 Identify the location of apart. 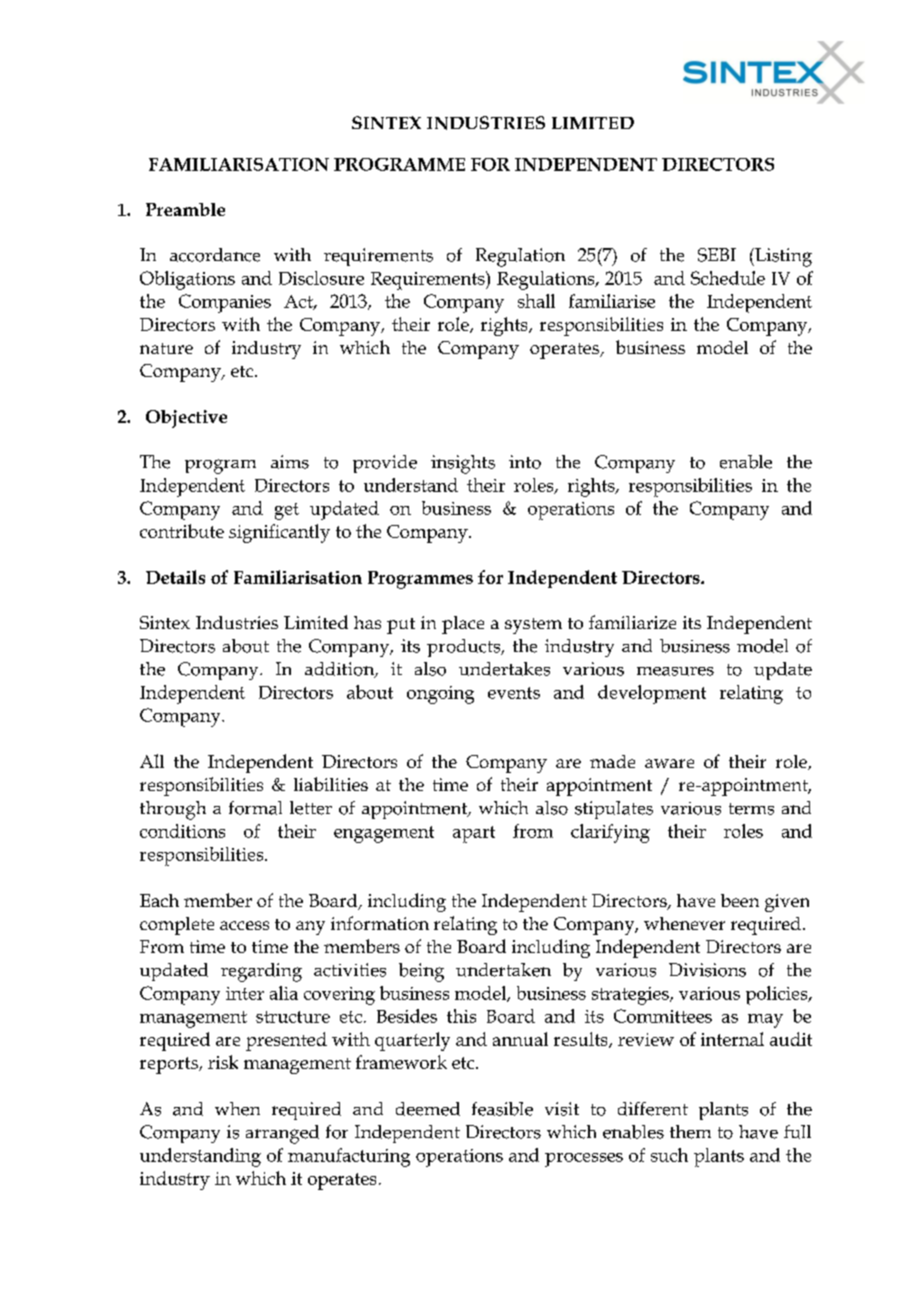
(474, 834).
